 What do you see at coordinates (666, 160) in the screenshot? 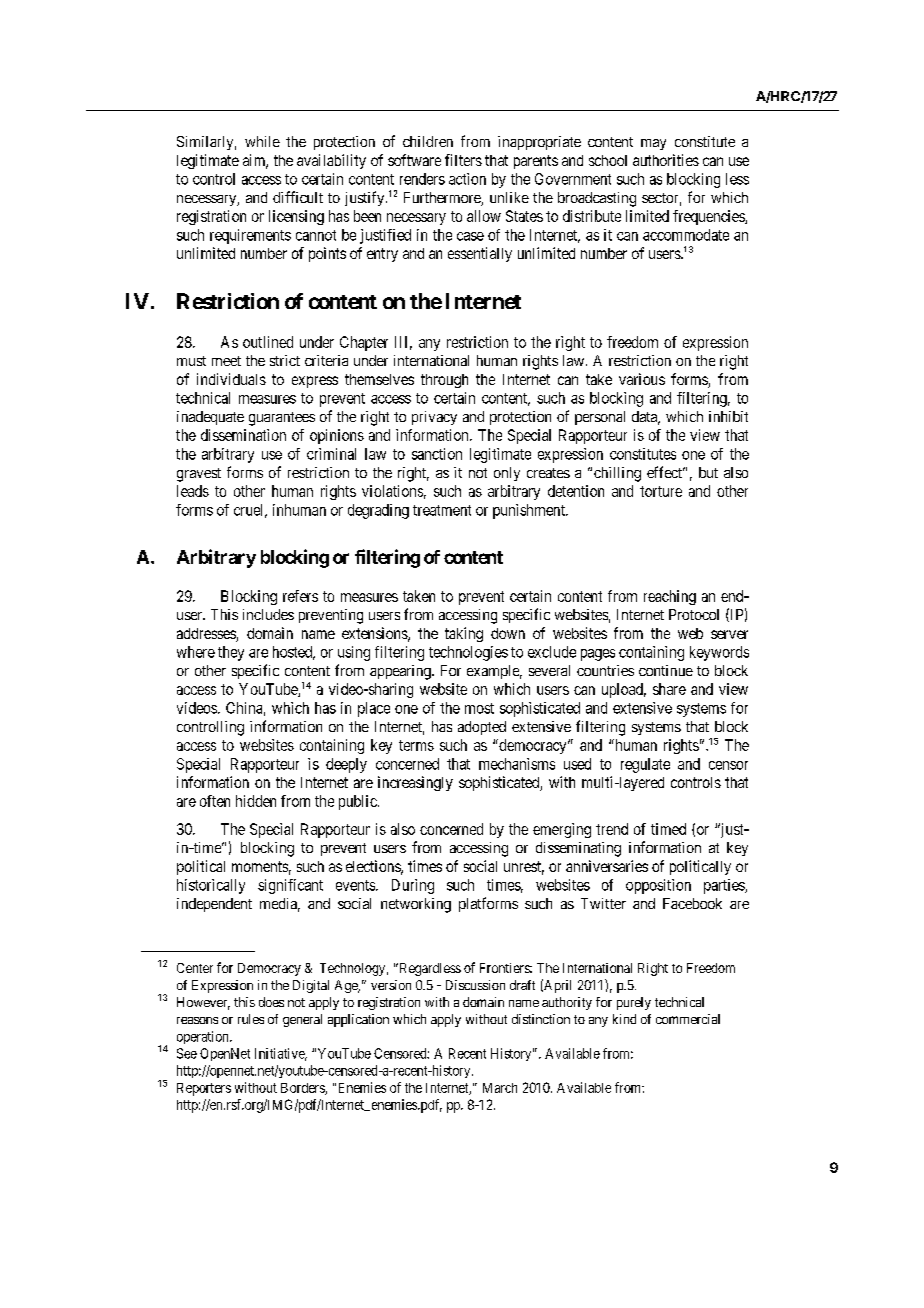
I see `authorities` at bounding box center [666, 160].
